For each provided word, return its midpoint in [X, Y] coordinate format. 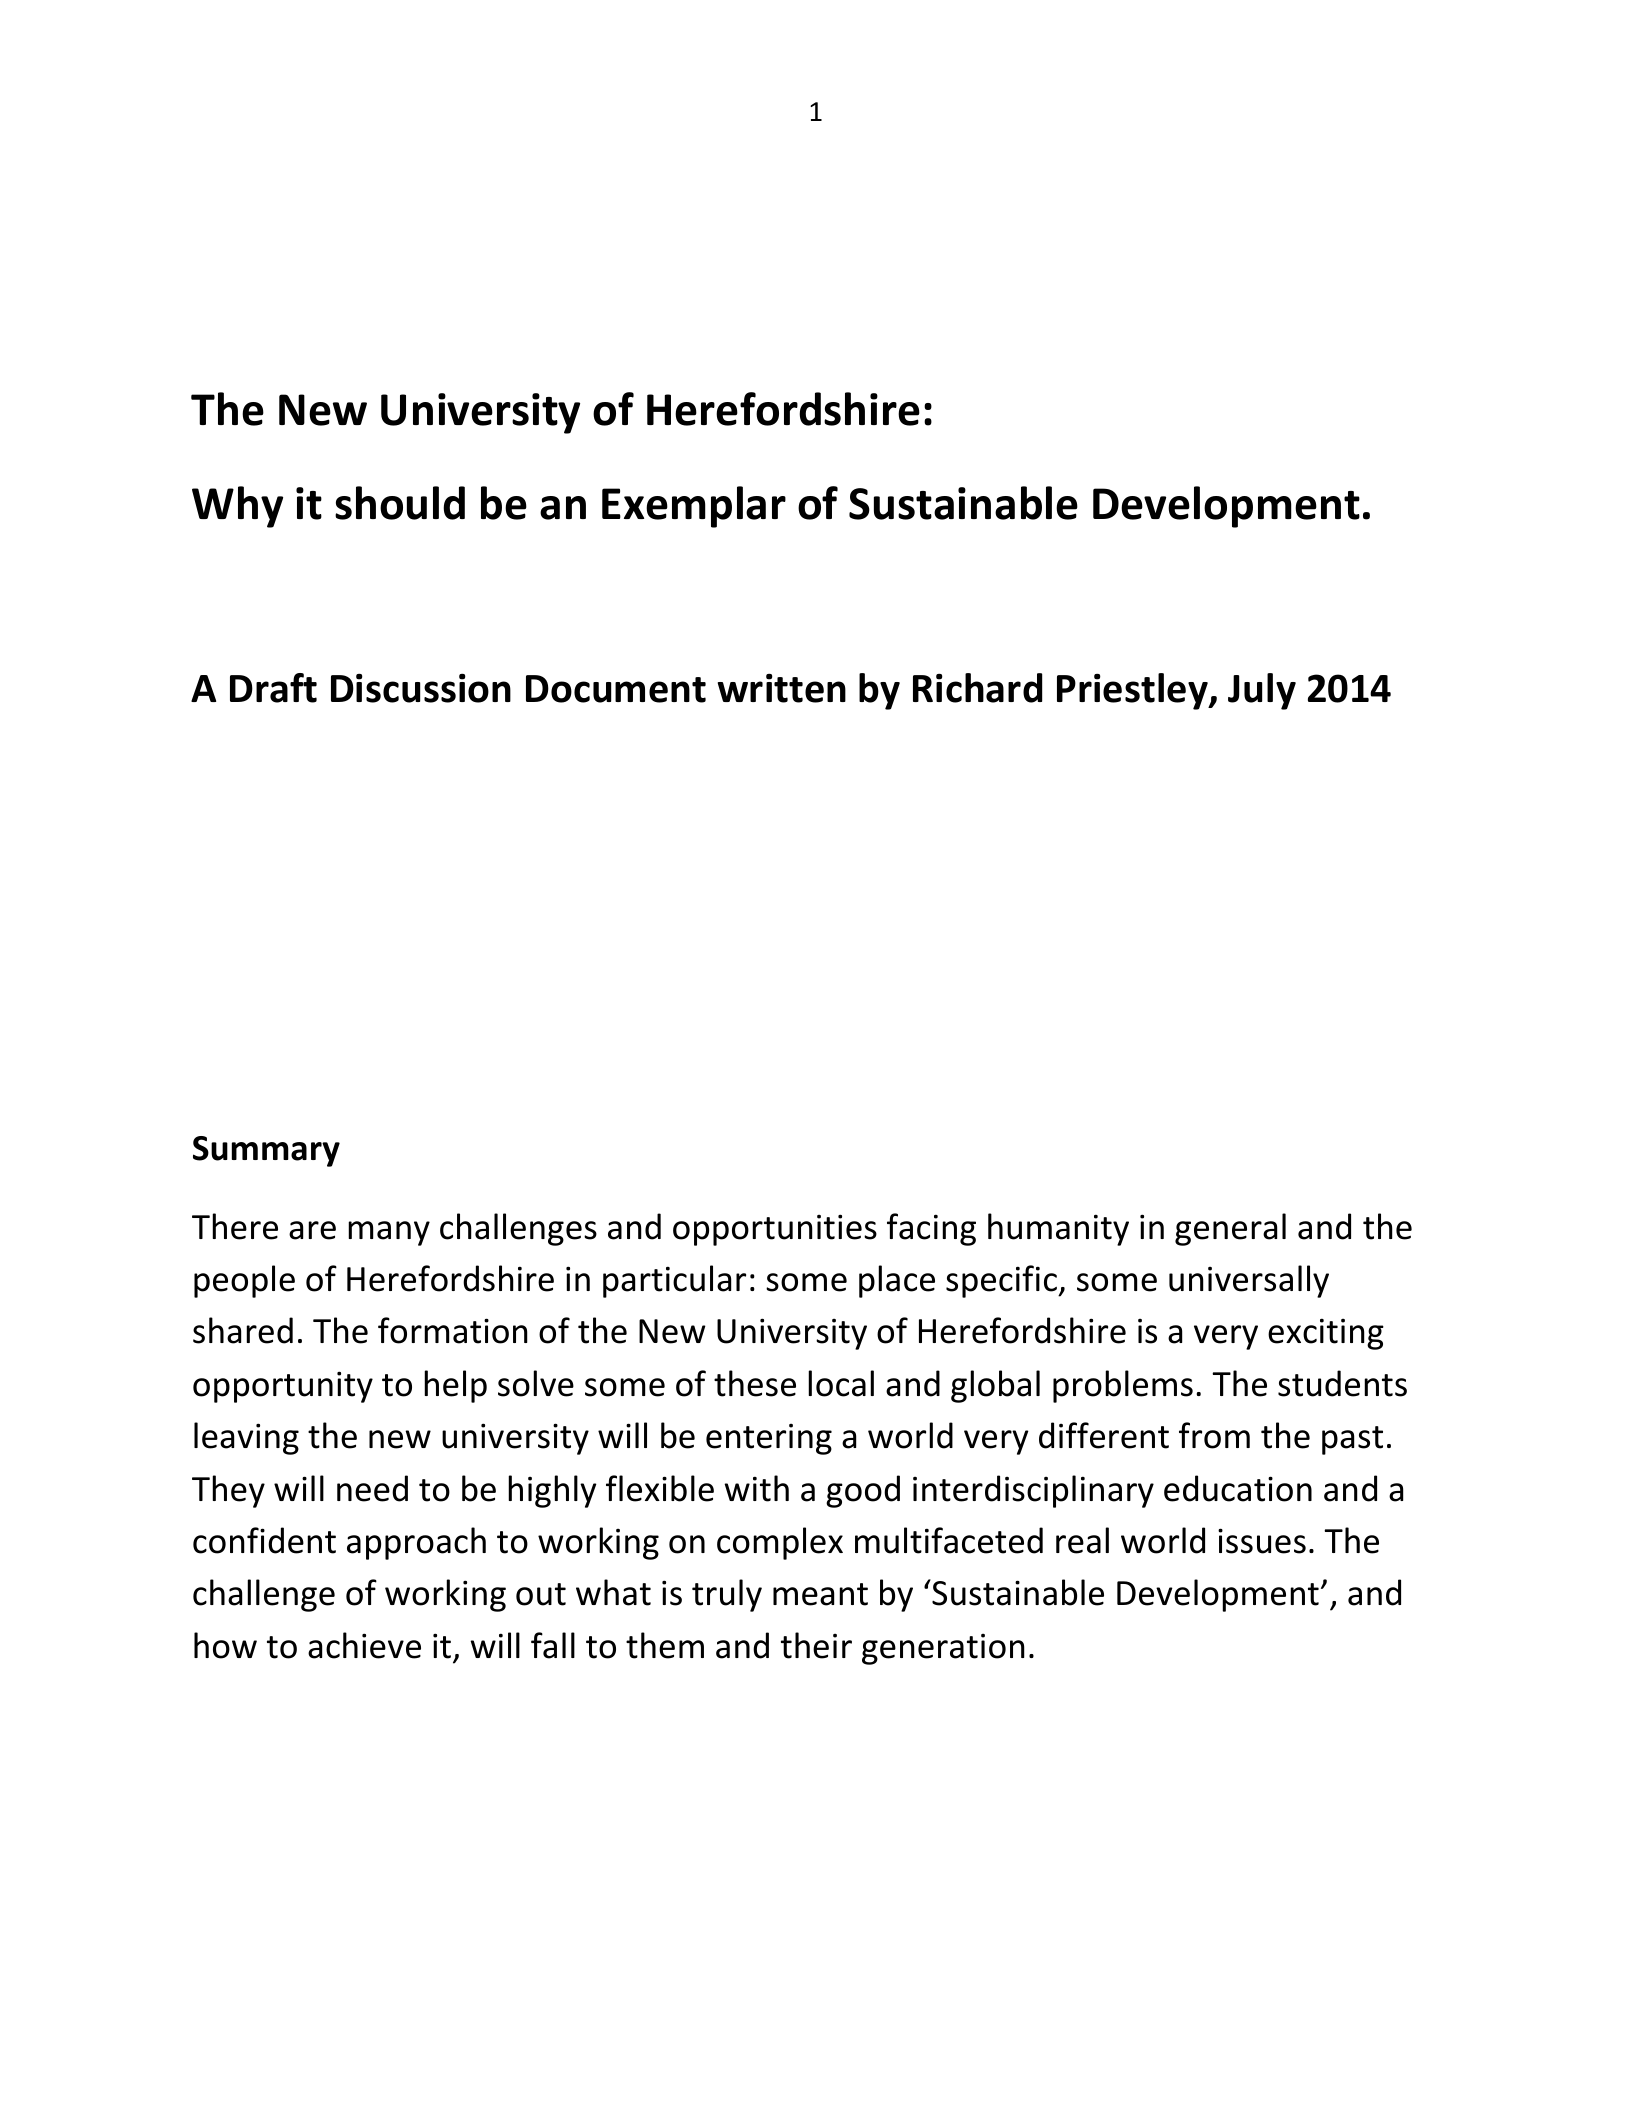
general [1230, 1229]
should [400, 503]
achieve [364, 1645]
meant [820, 1594]
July [1262, 691]
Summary [266, 1151]
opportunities [775, 1230]
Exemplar [694, 507]
